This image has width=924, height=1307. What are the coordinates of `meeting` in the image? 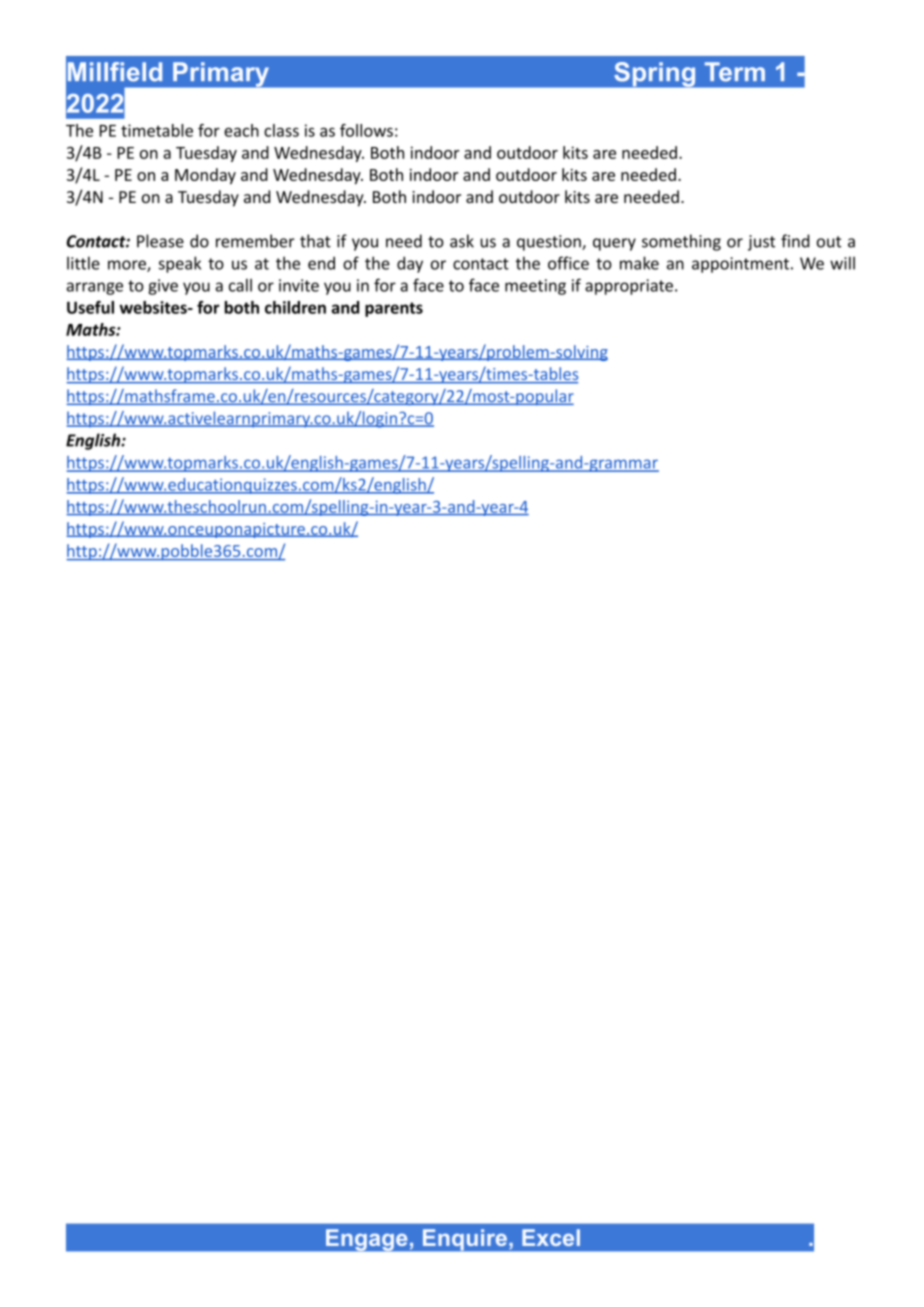 It's located at (535, 287).
